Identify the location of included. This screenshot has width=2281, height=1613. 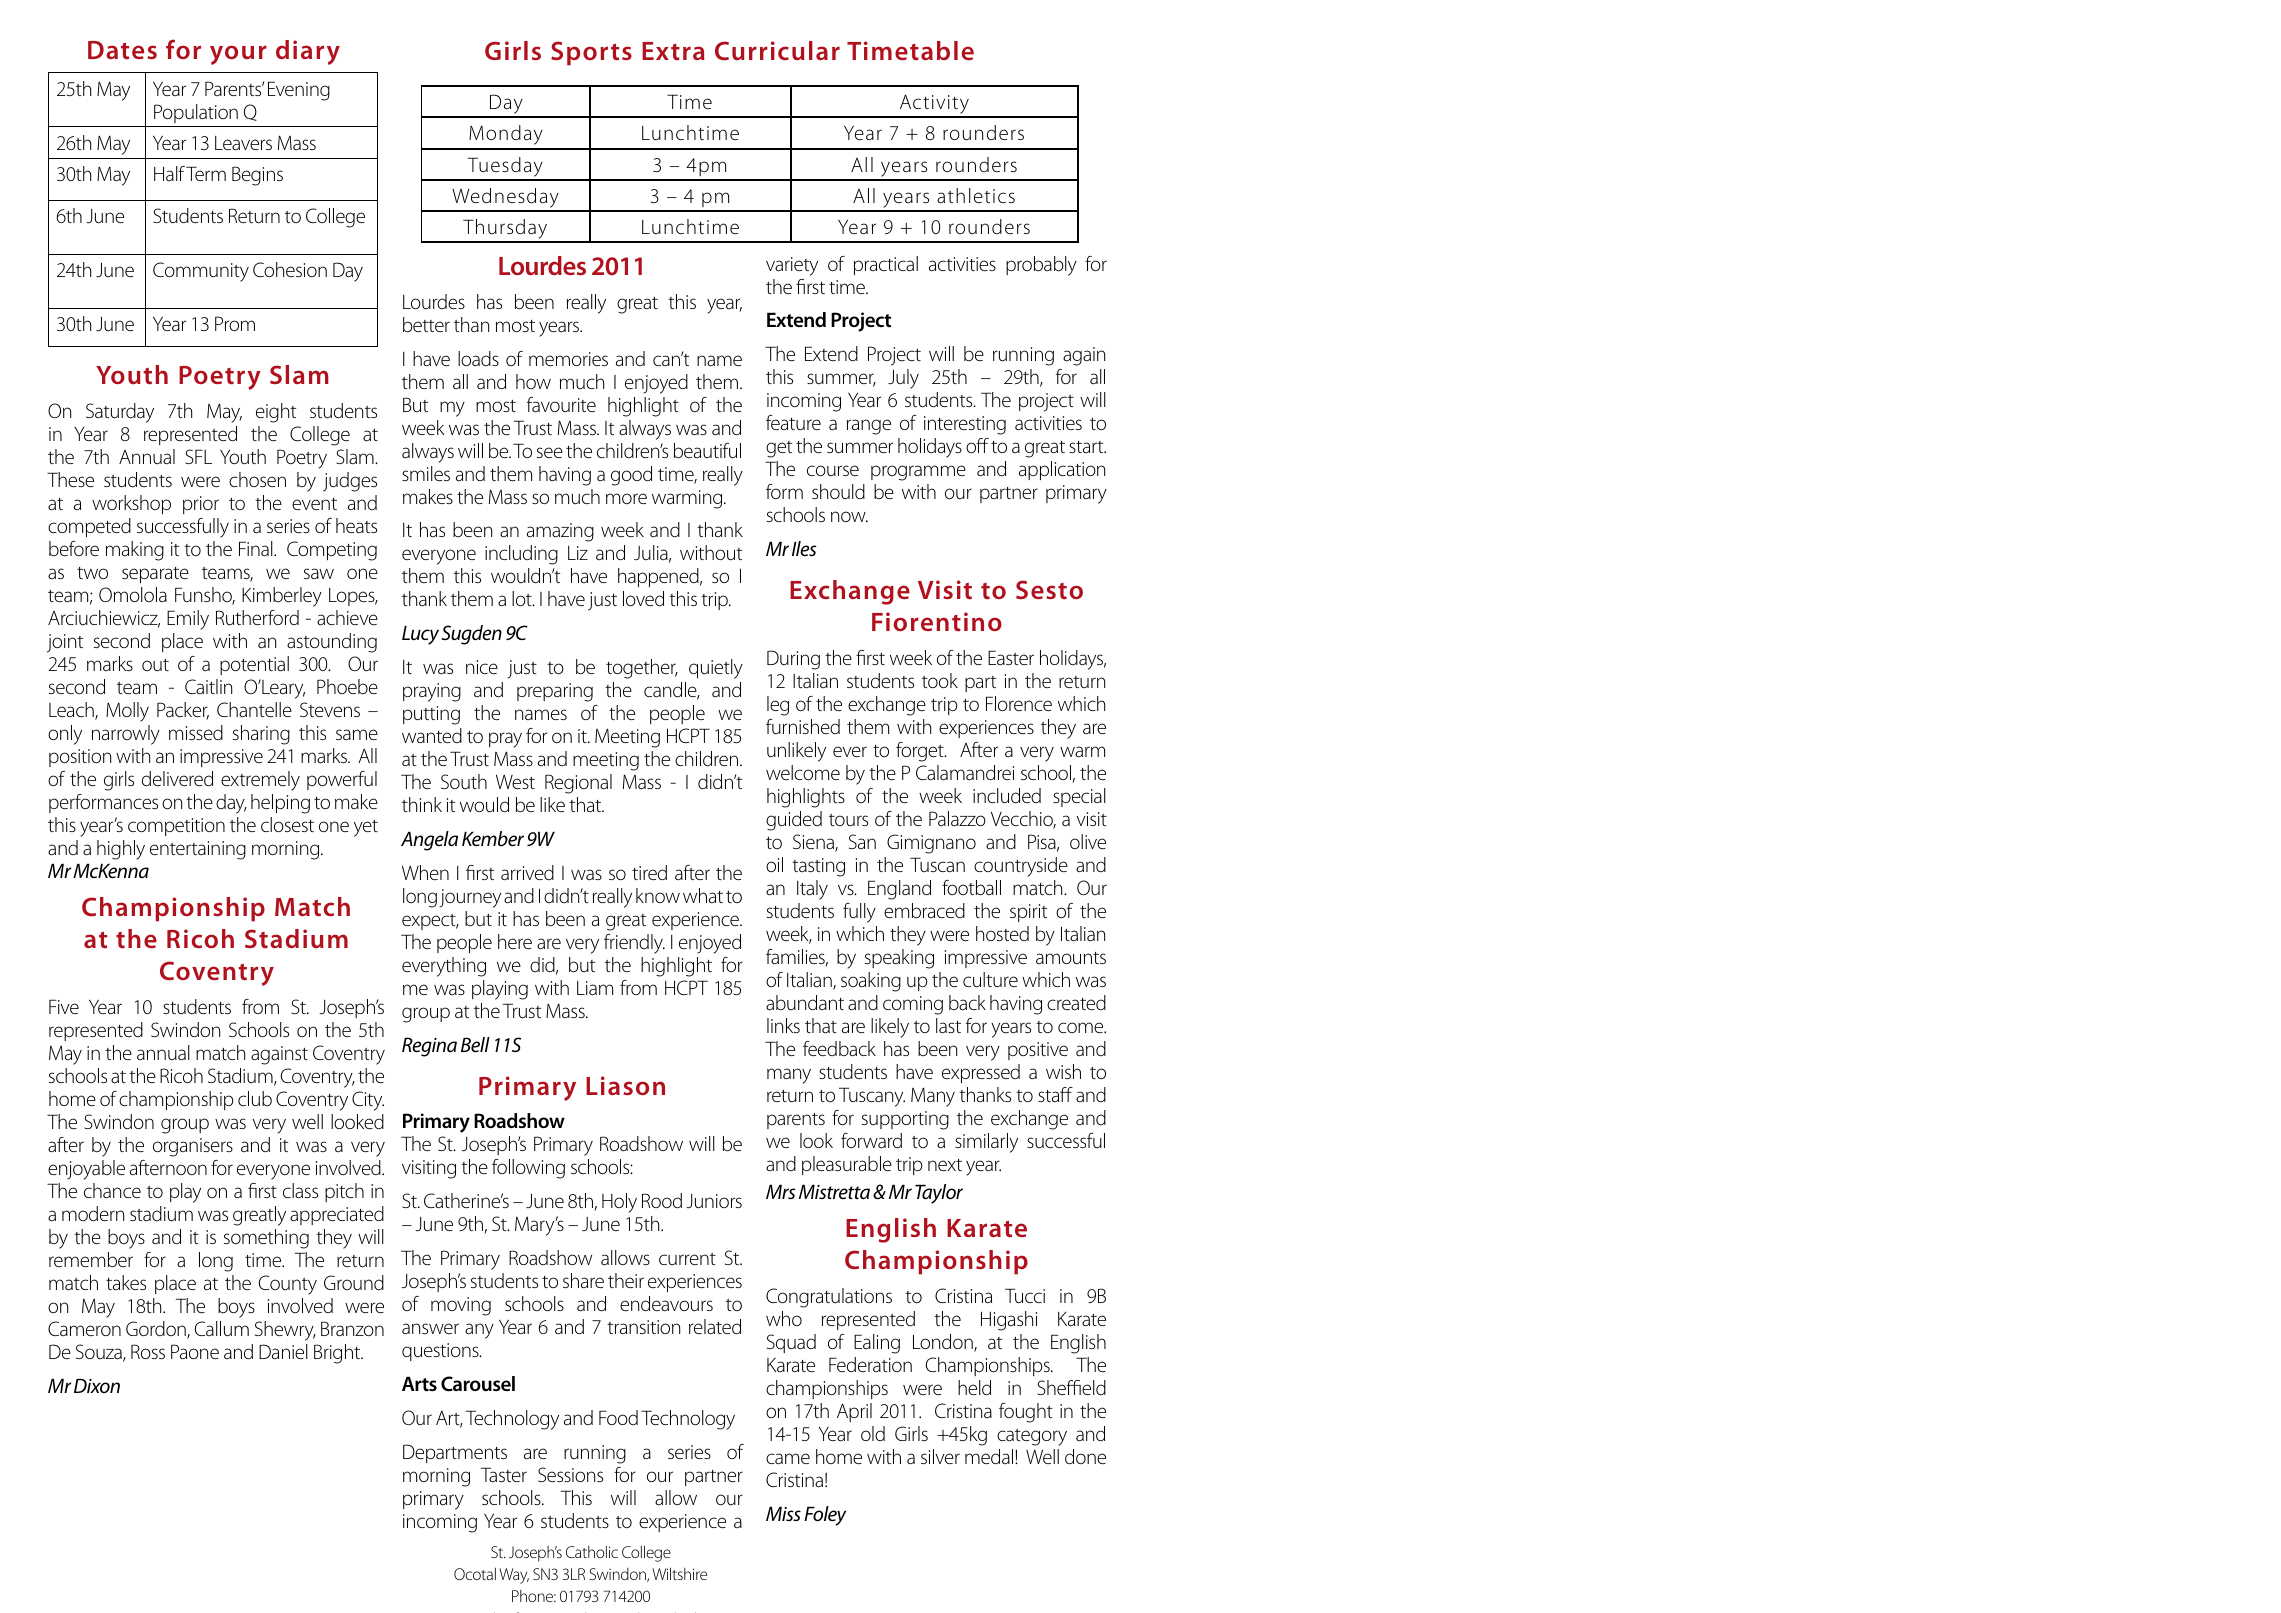
(1007, 796).
